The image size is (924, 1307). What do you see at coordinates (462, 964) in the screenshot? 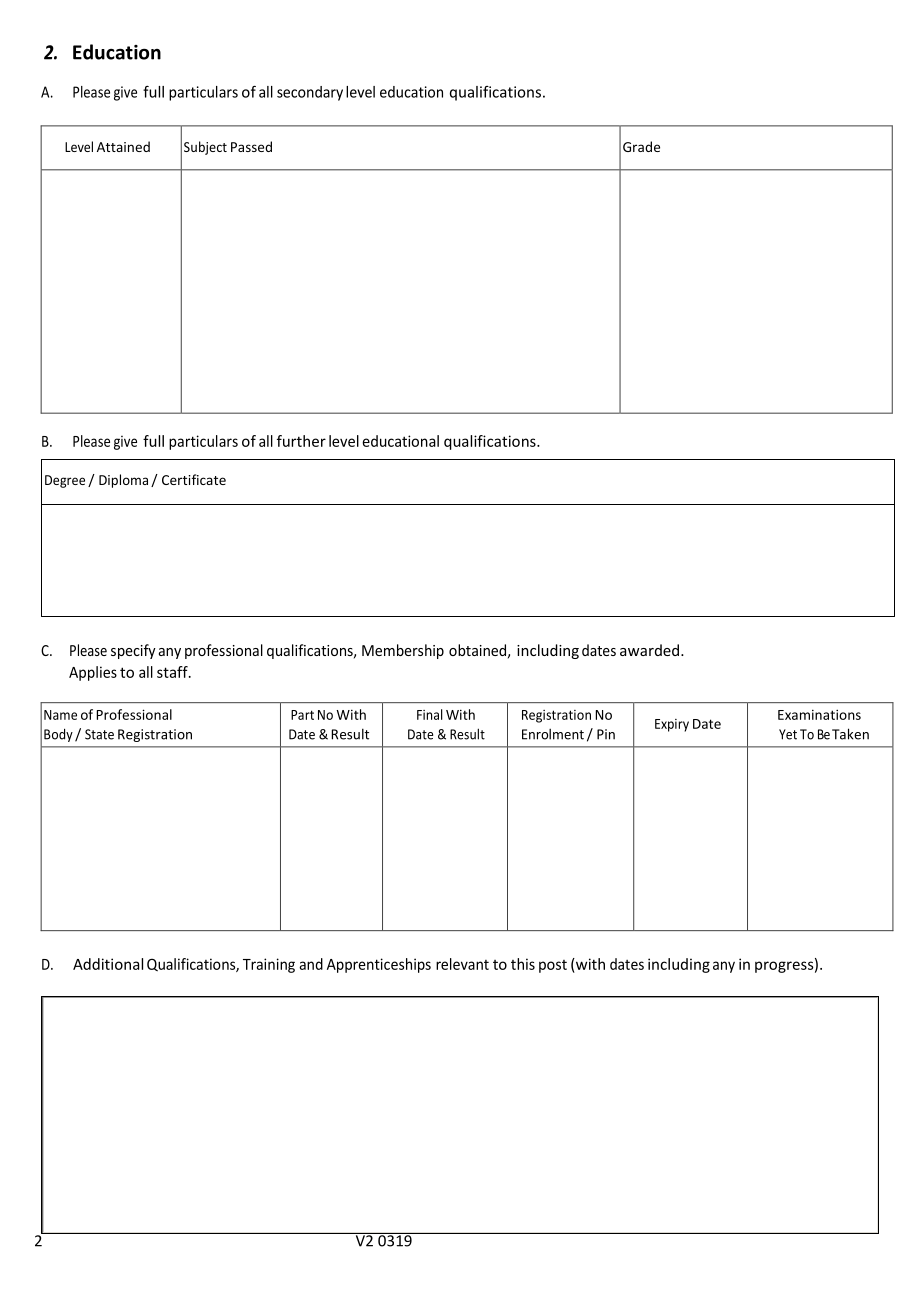
I see `relevant` at bounding box center [462, 964].
